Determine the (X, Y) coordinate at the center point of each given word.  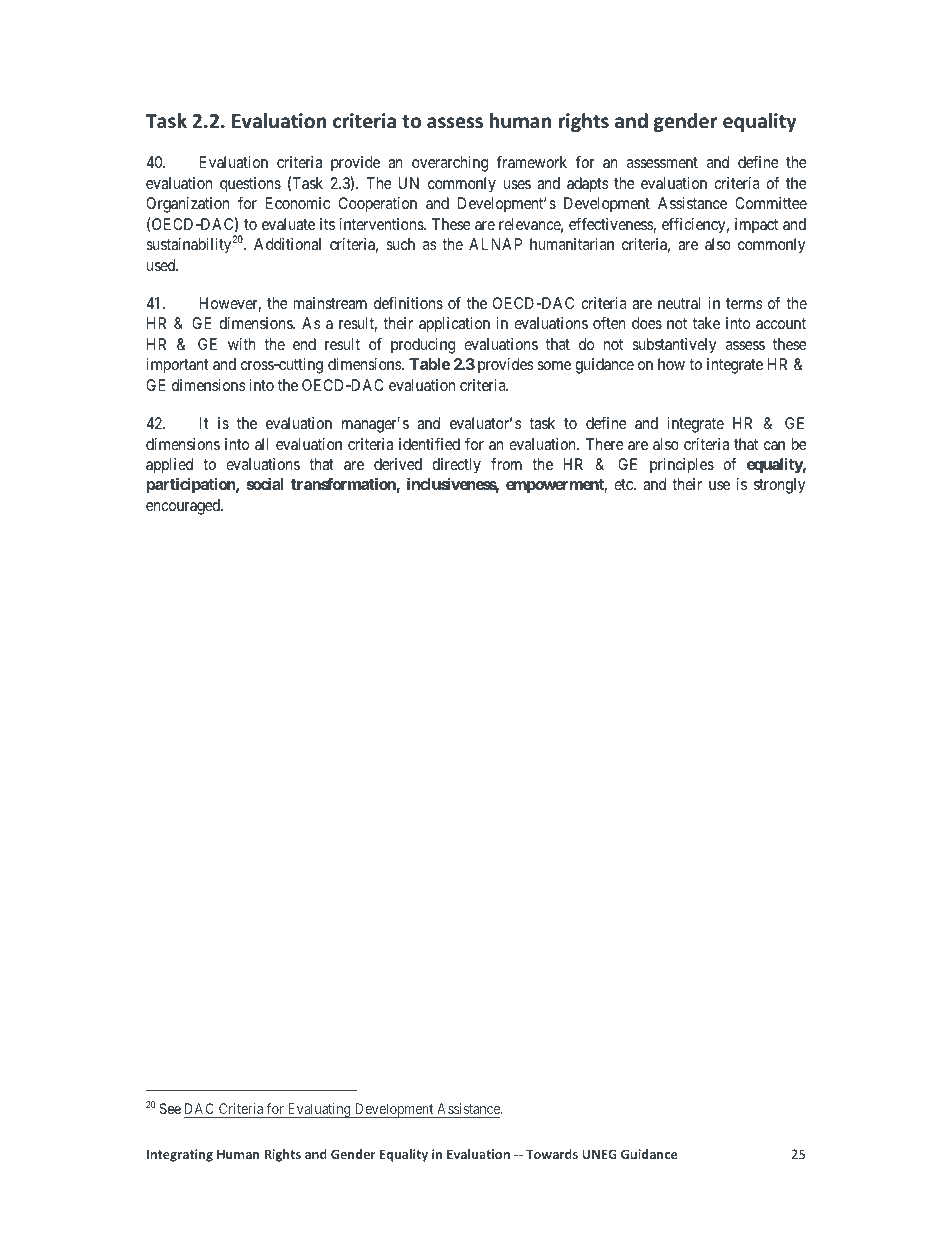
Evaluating (319, 1110)
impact (756, 225)
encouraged (184, 507)
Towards (552, 1154)
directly (456, 466)
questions (250, 185)
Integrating (180, 1155)
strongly (780, 486)
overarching (450, 164)
